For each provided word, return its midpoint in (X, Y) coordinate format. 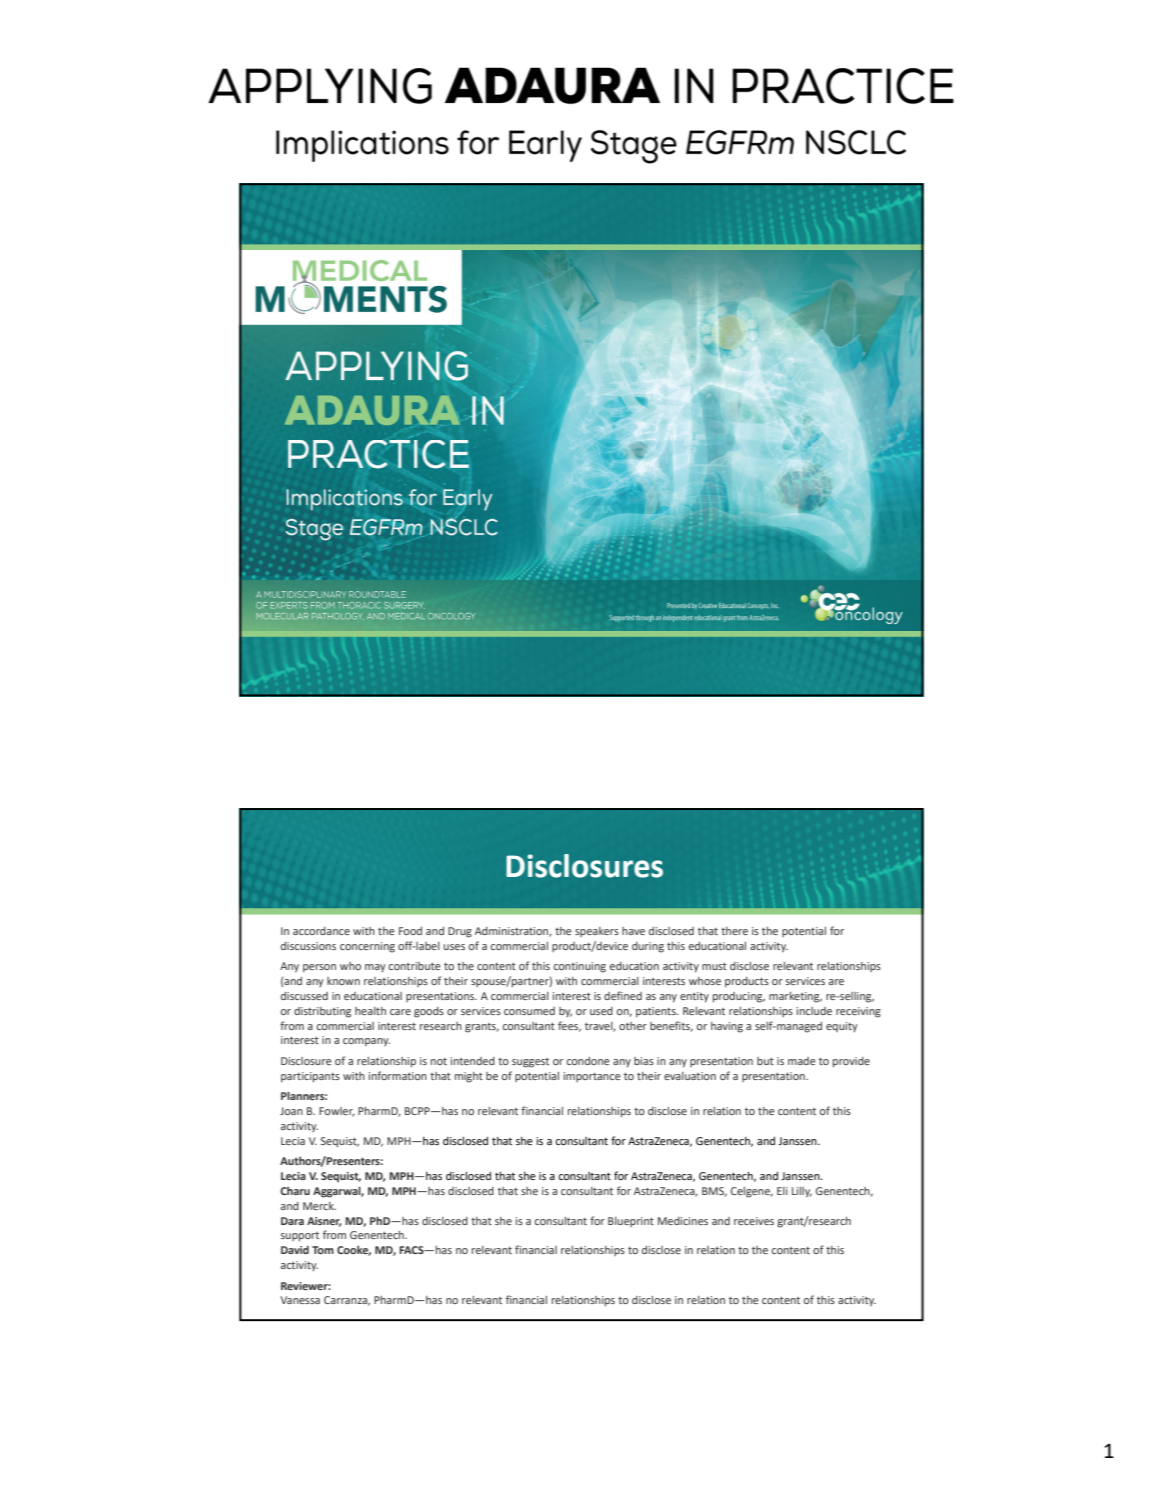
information (398, 1075)
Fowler (337, 1112)
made (802, 1061)
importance (592, 1077)
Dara (292, 1221)
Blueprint (631, 1222)
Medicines (683, 1221)
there (734, 931)
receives (754, 1221)
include (814, 1011)
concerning (367, 947)
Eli (782, 1191)
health (370, 1011)
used (601, 1011)
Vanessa (300, 1300)
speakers (597, 932)
